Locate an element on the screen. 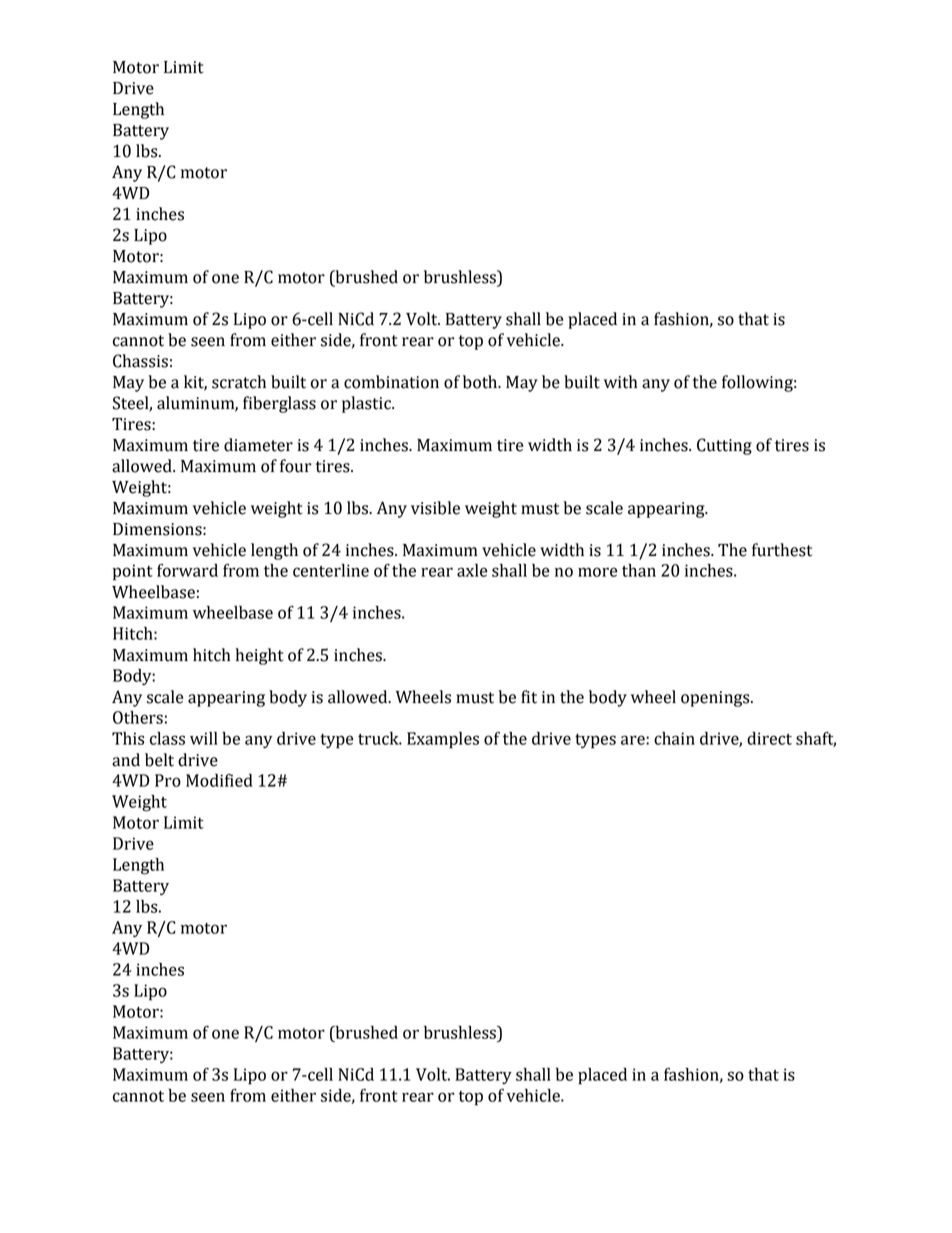 The height and width of the screenshot is (1233, 952). forward is located at coordinates (187, 570).
